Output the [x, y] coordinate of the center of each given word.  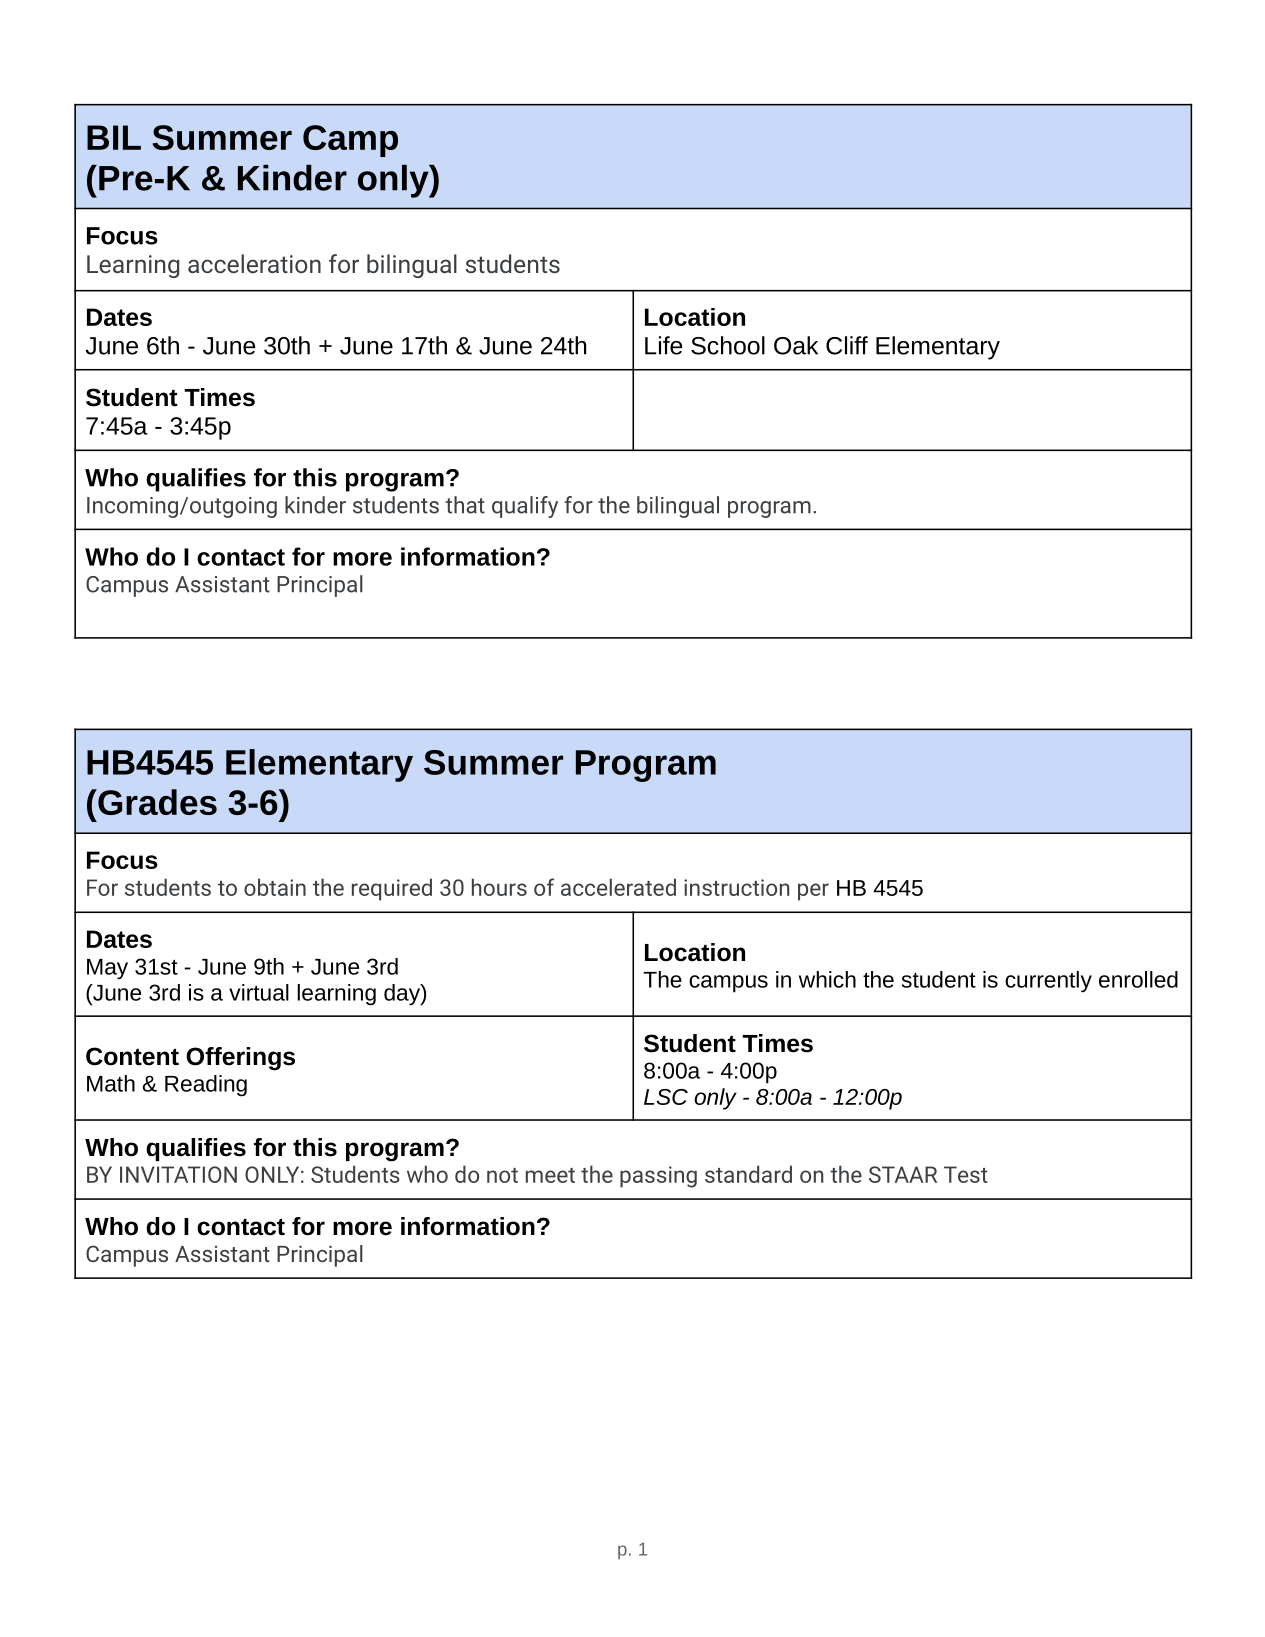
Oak [796, 345]
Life [663, 345]
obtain [275, 887]
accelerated [618, 887]
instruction [736, 887]
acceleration [254, 263]
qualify [525, 507]
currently [1048, 982]
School [728, 345]
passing [658, 1177]
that [465, 505]
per [813, 892]
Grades [156, 802]
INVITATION [178, 1174]
